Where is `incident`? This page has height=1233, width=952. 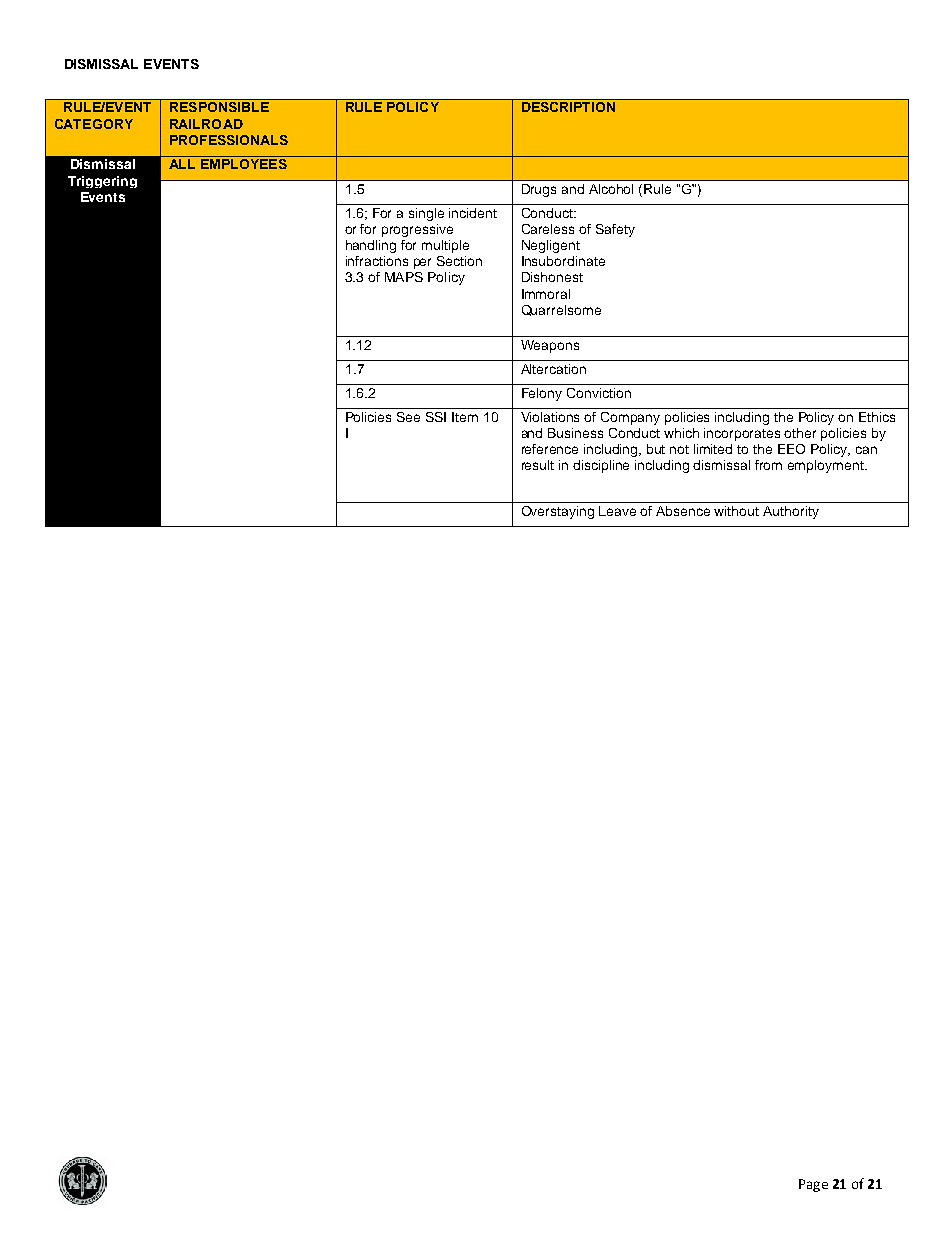 incident is located at coordinates (473, 213).
